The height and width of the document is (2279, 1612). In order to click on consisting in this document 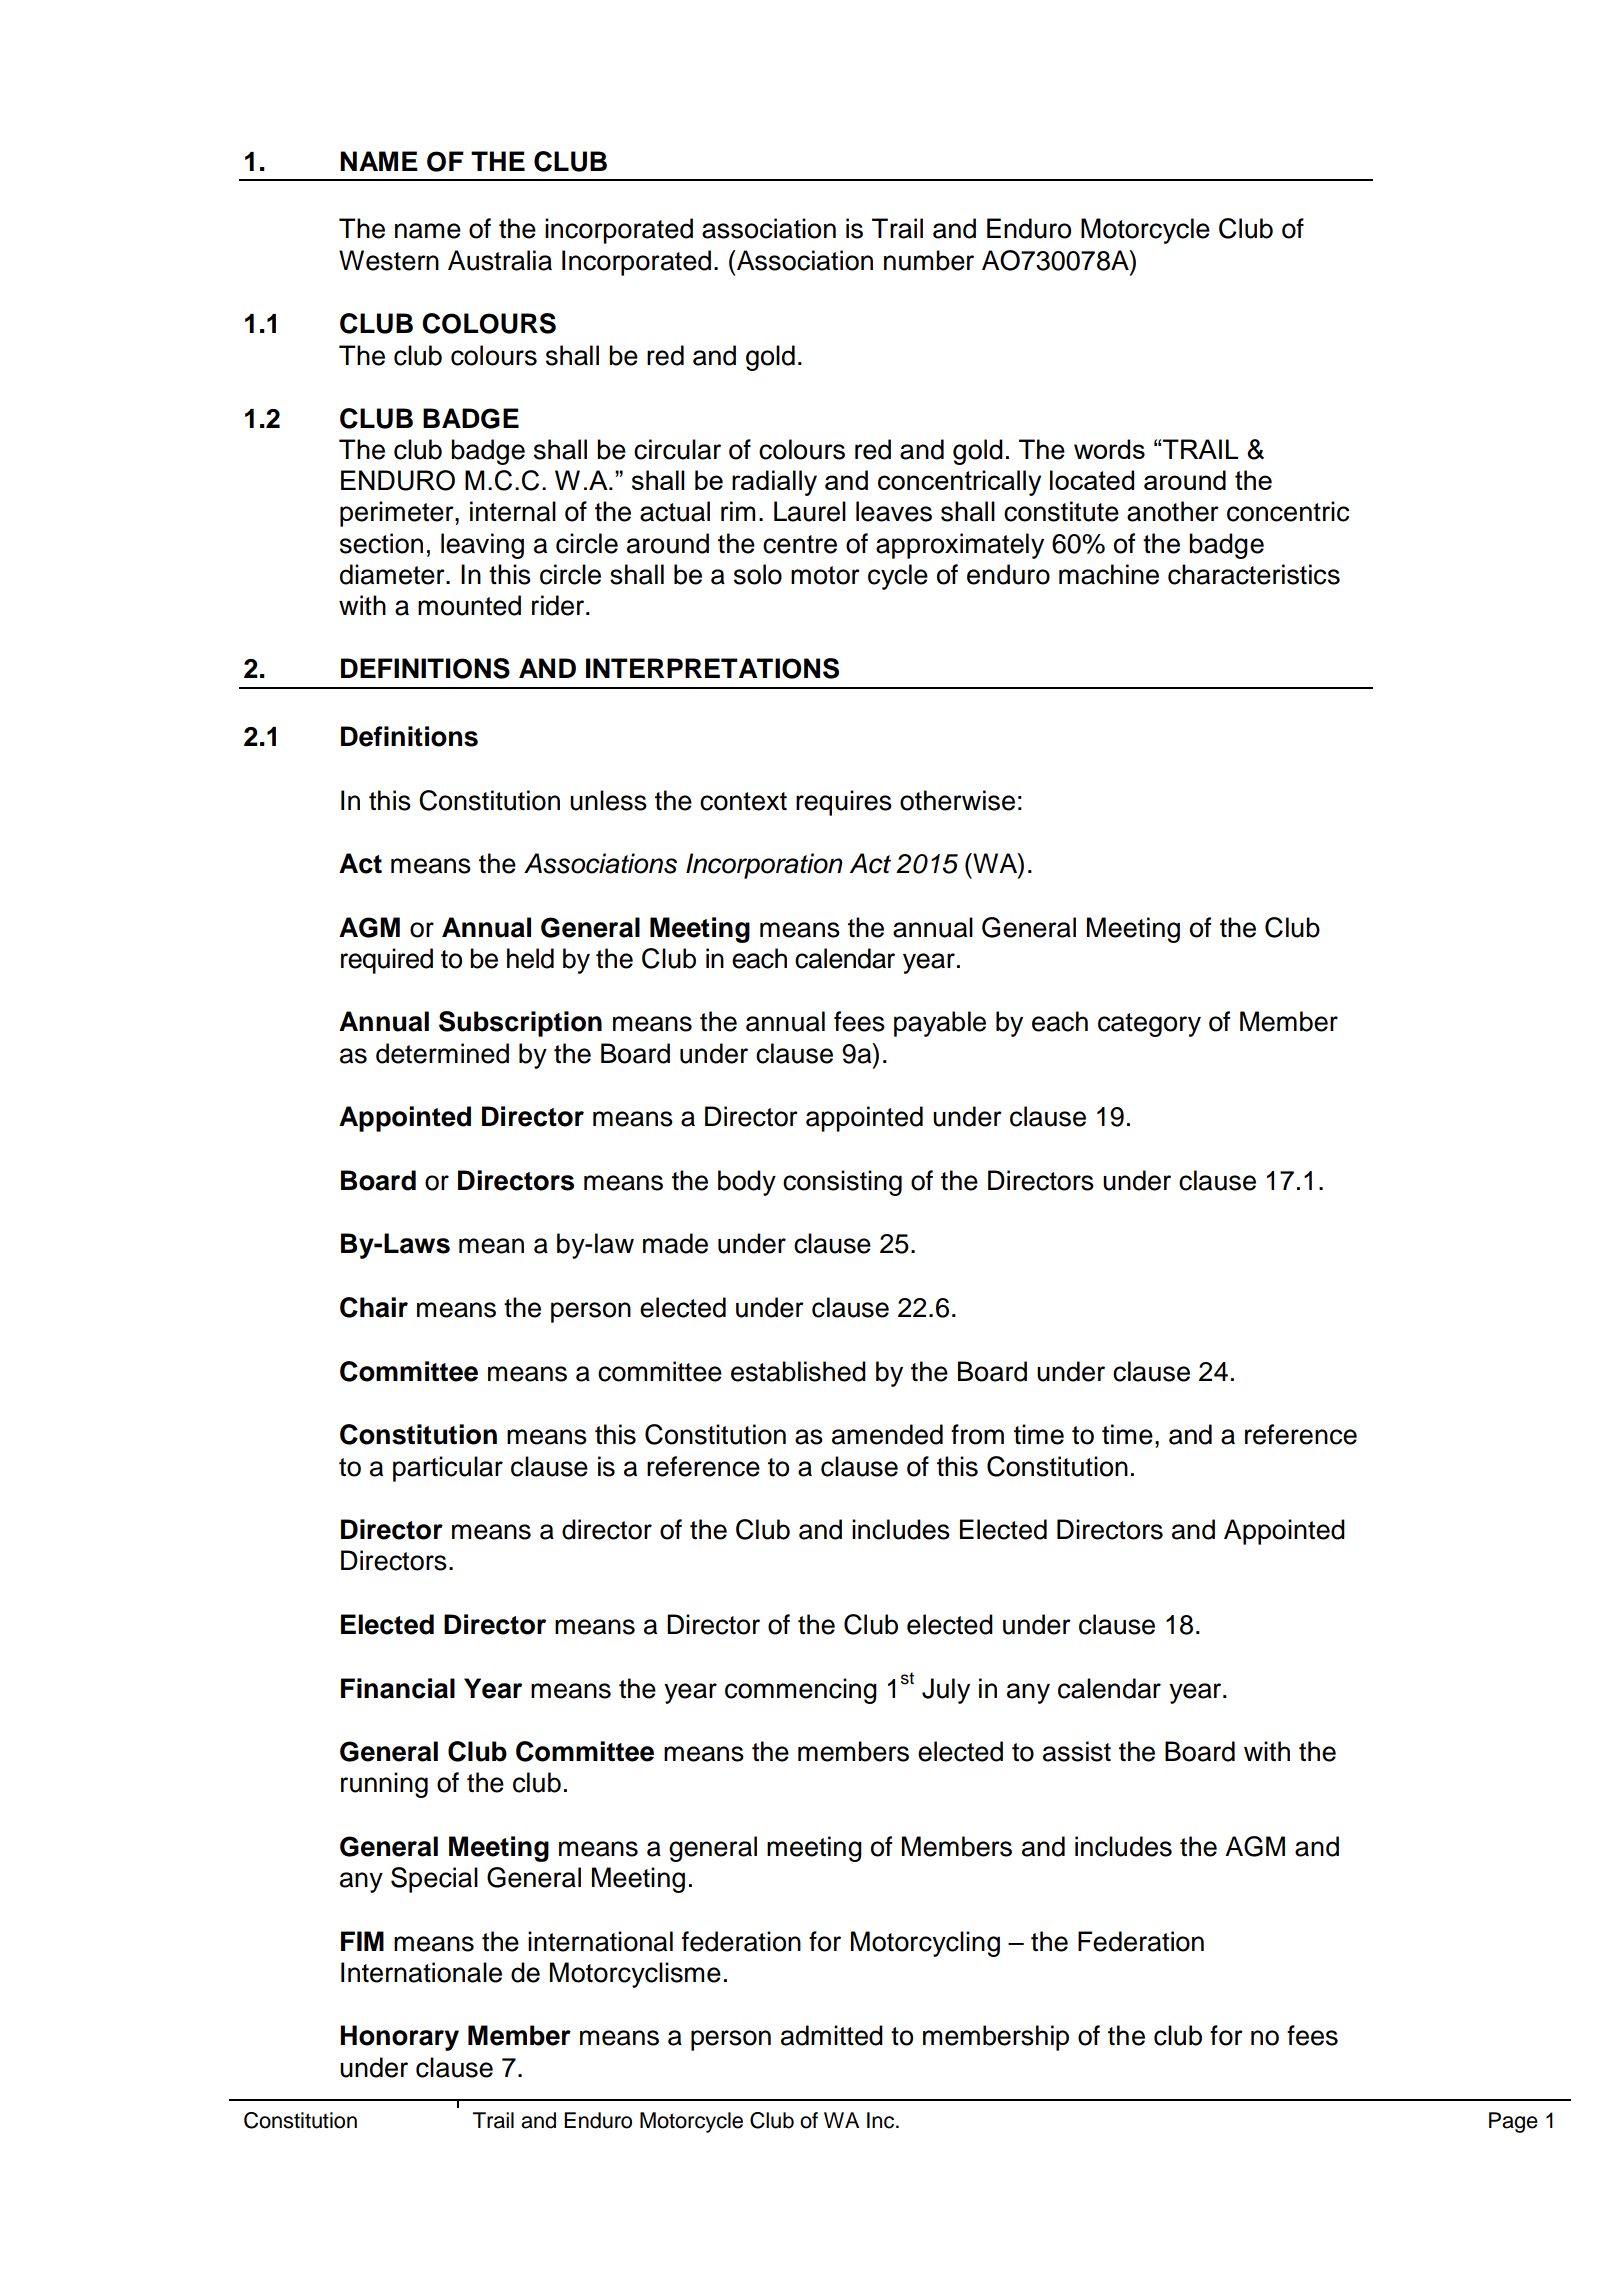, I will do `click(842, 1183)`.
